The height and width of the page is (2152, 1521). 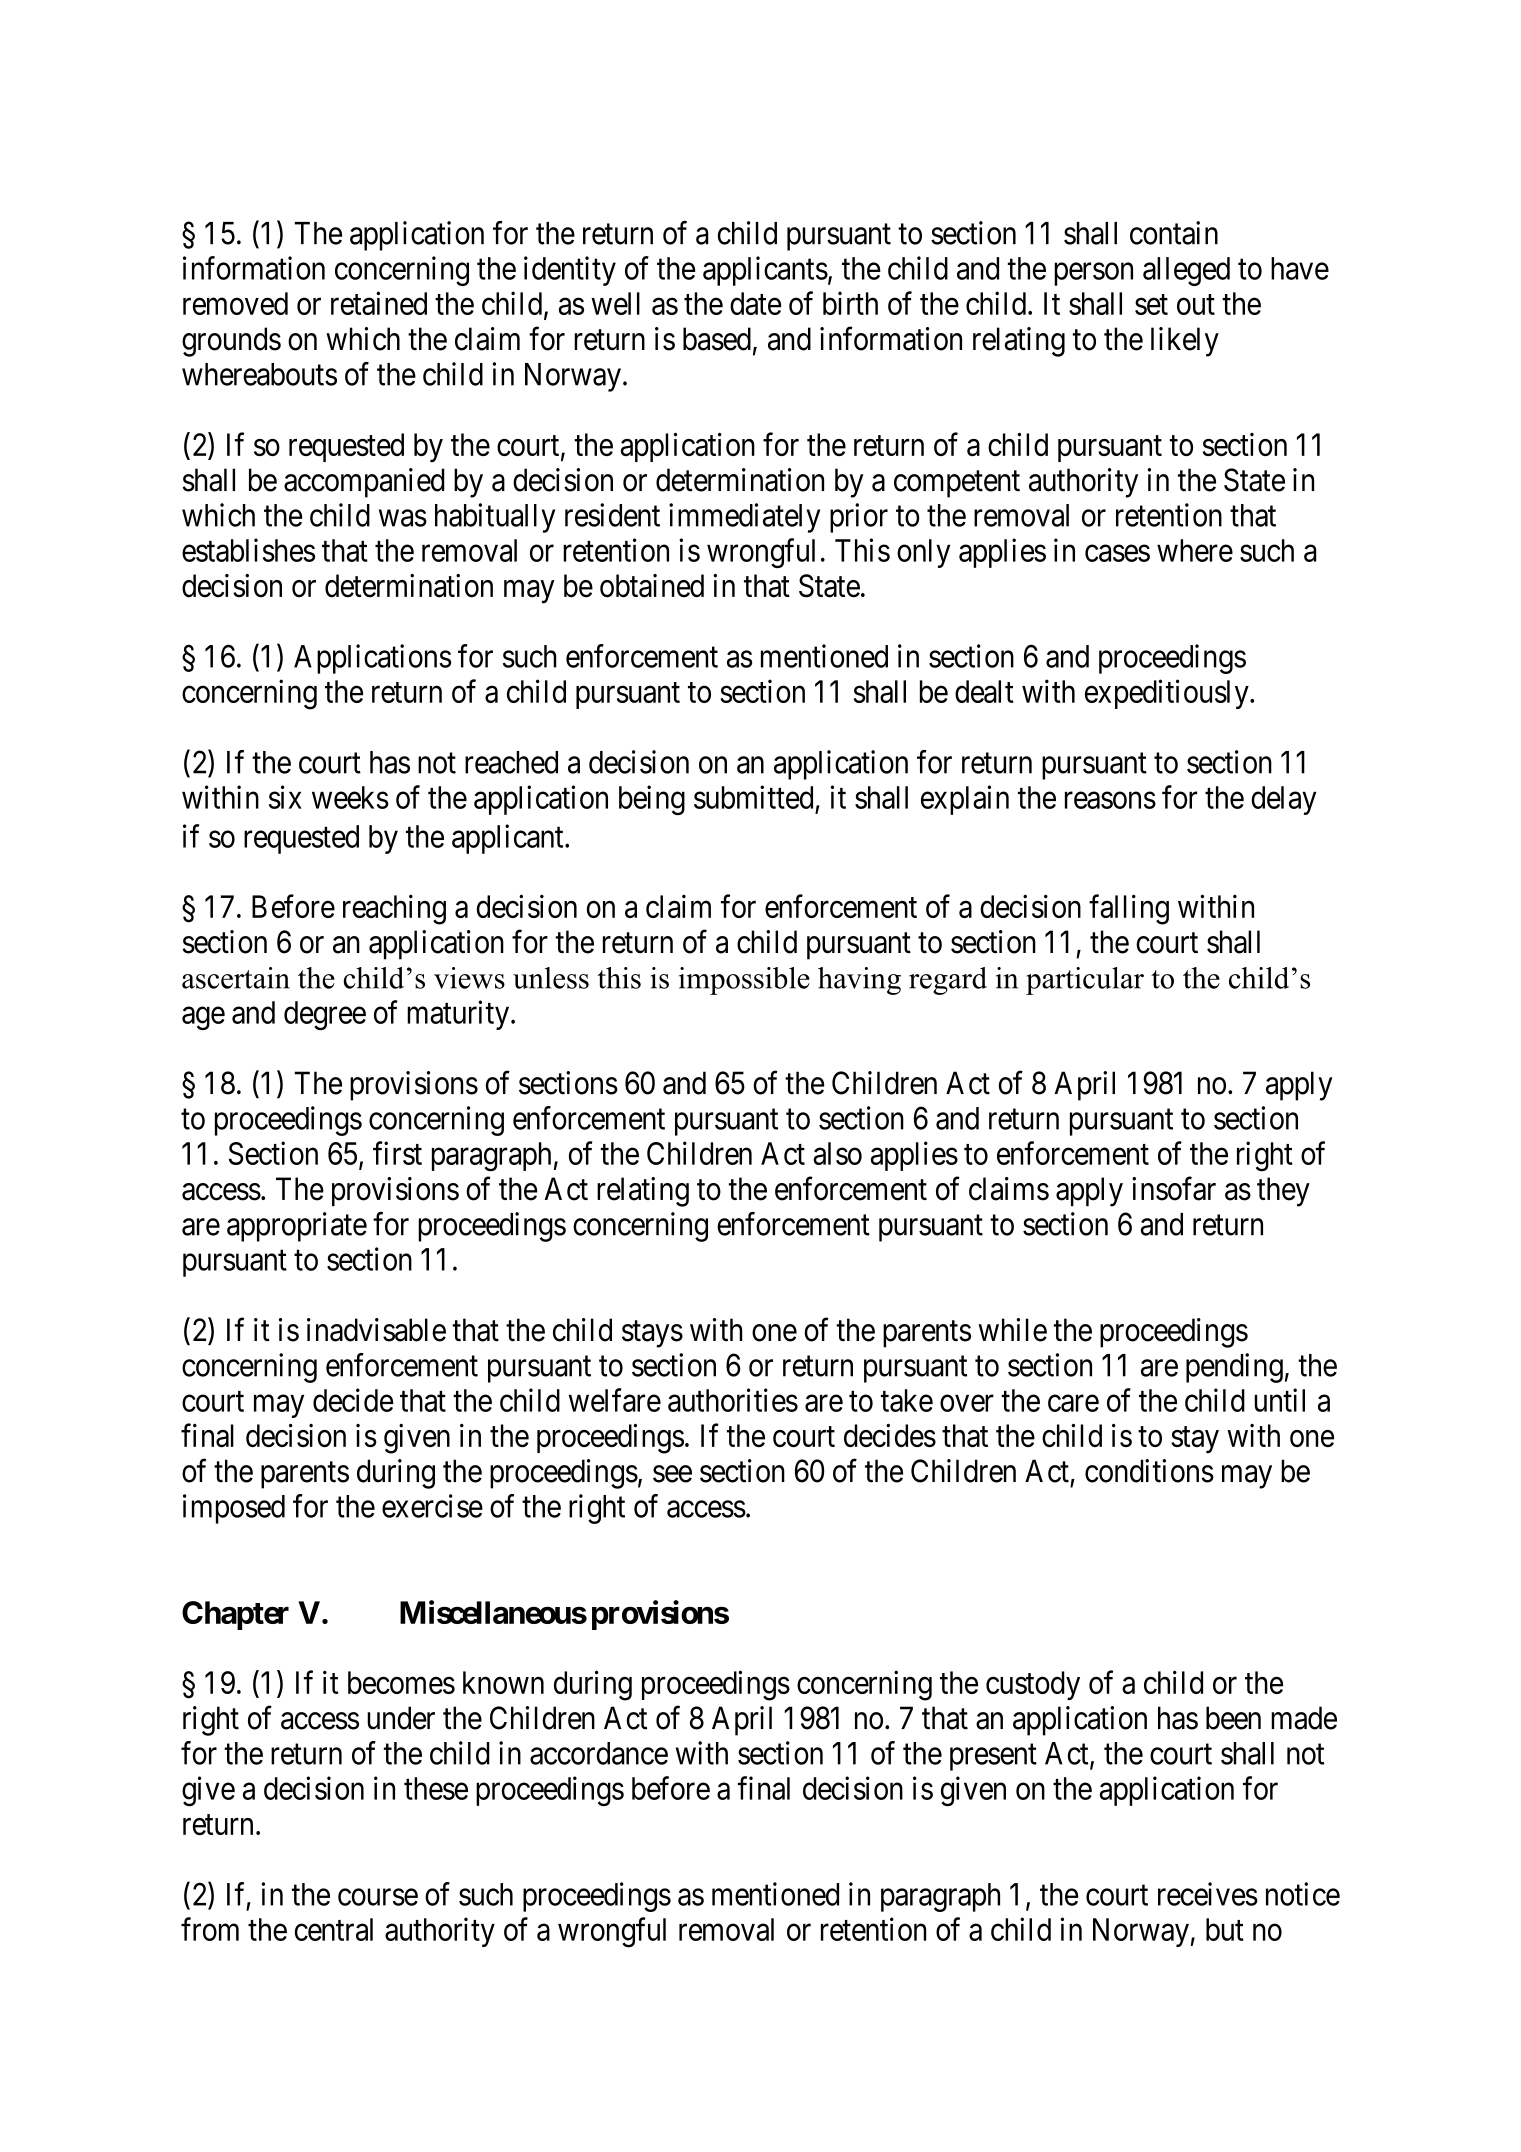 I want to click on impossible, so click(x=744, y=981).
